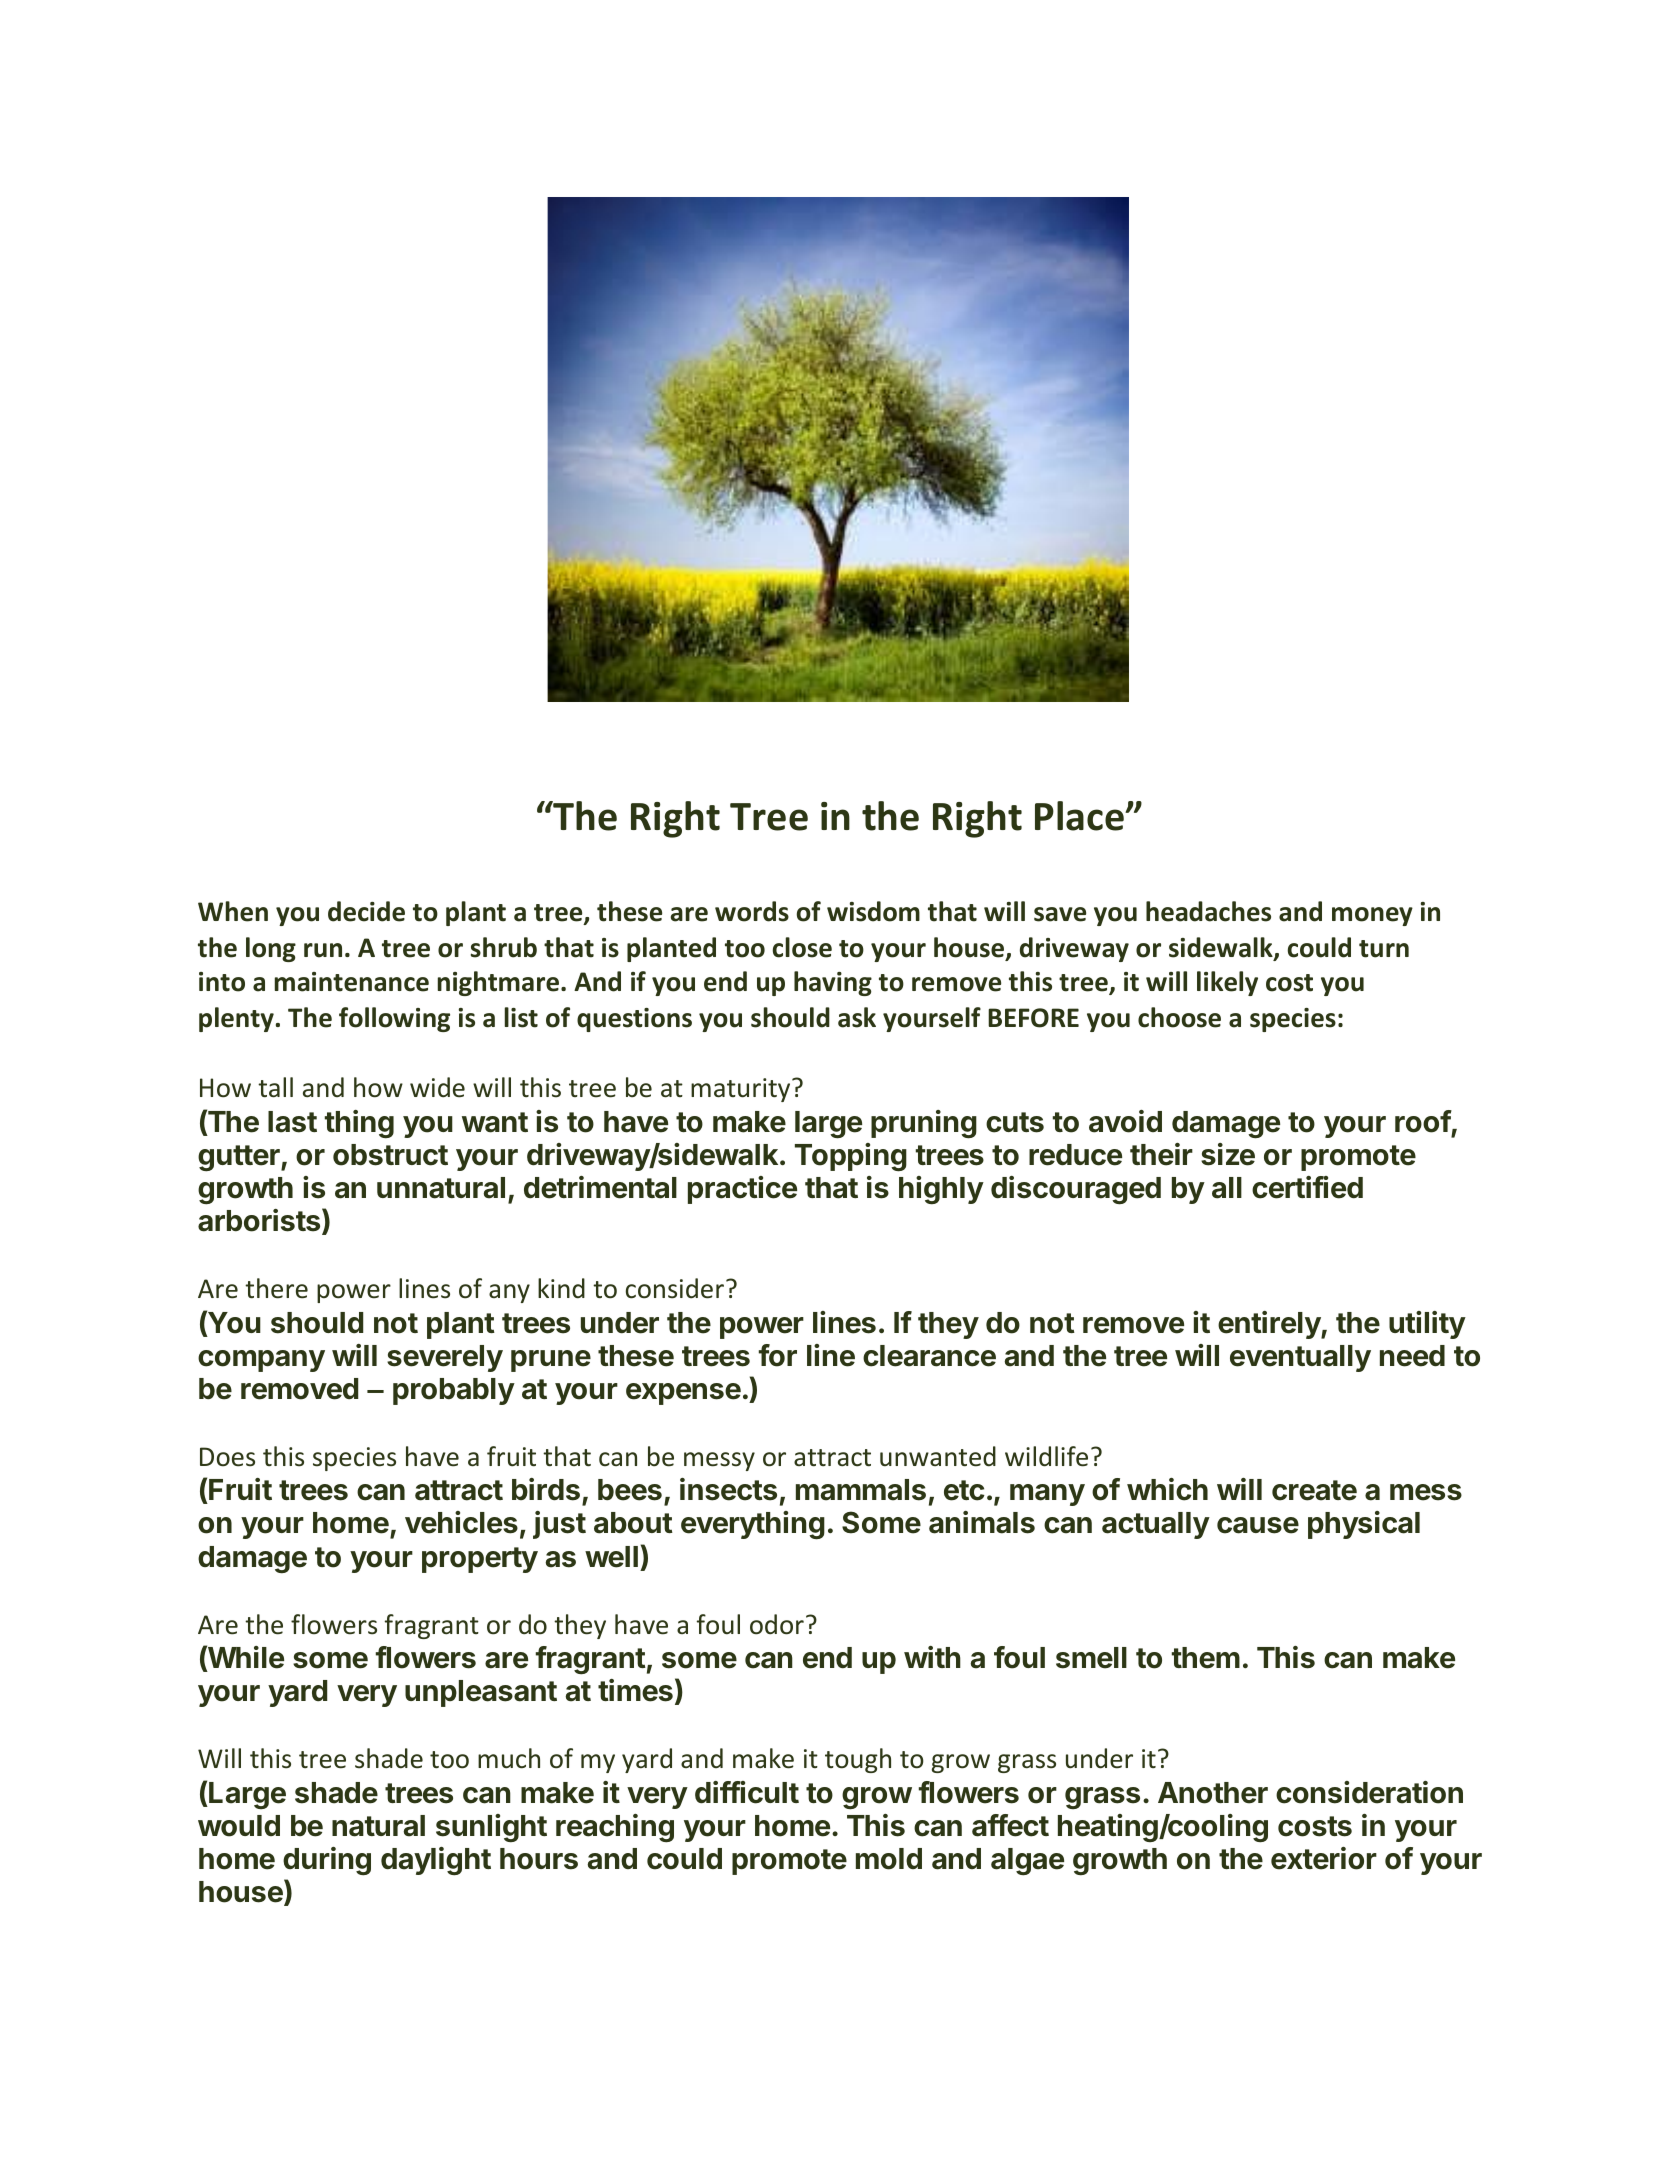 Image resolution: width=1680 pixels, height=2174 pixels. What do you see at coordinates (366, 911) in the image?
I see `decide` at bounding box center [366, 911].
